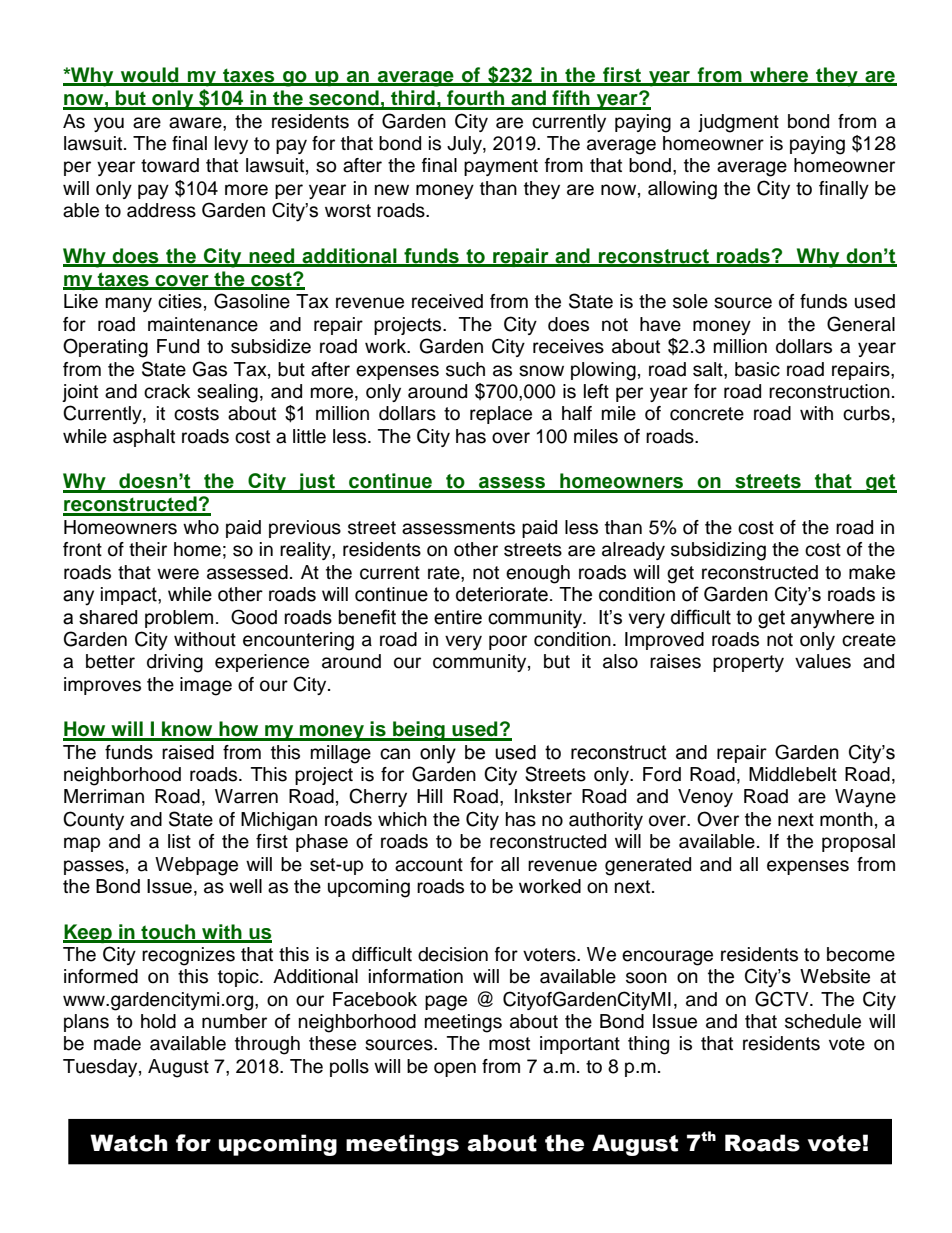  I want to click on problem, so click(179, 619).
